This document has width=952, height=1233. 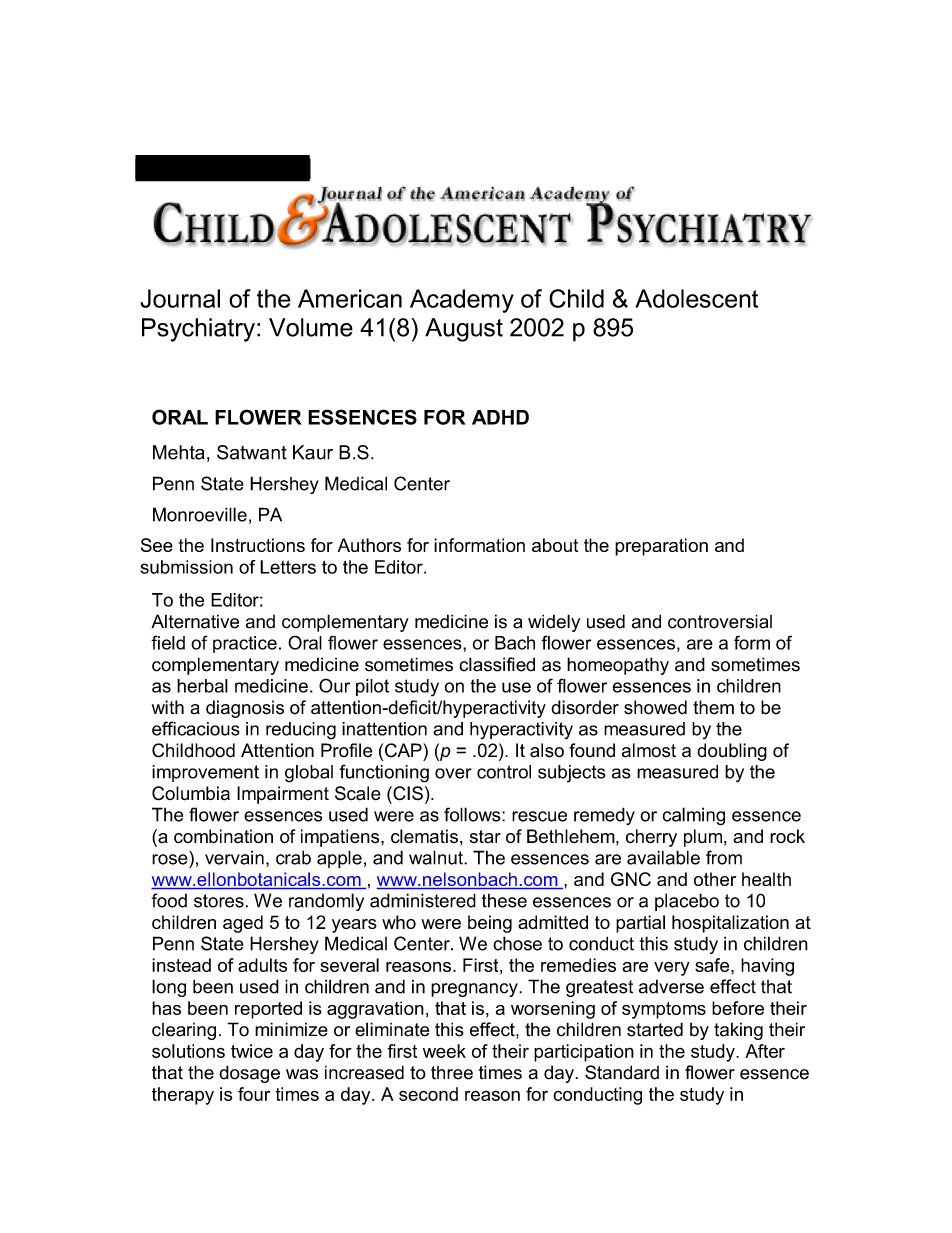 What do you see at coordinates (198, 330) in the document?
I see `Psychiatry` at bounding box center [198, 330].
